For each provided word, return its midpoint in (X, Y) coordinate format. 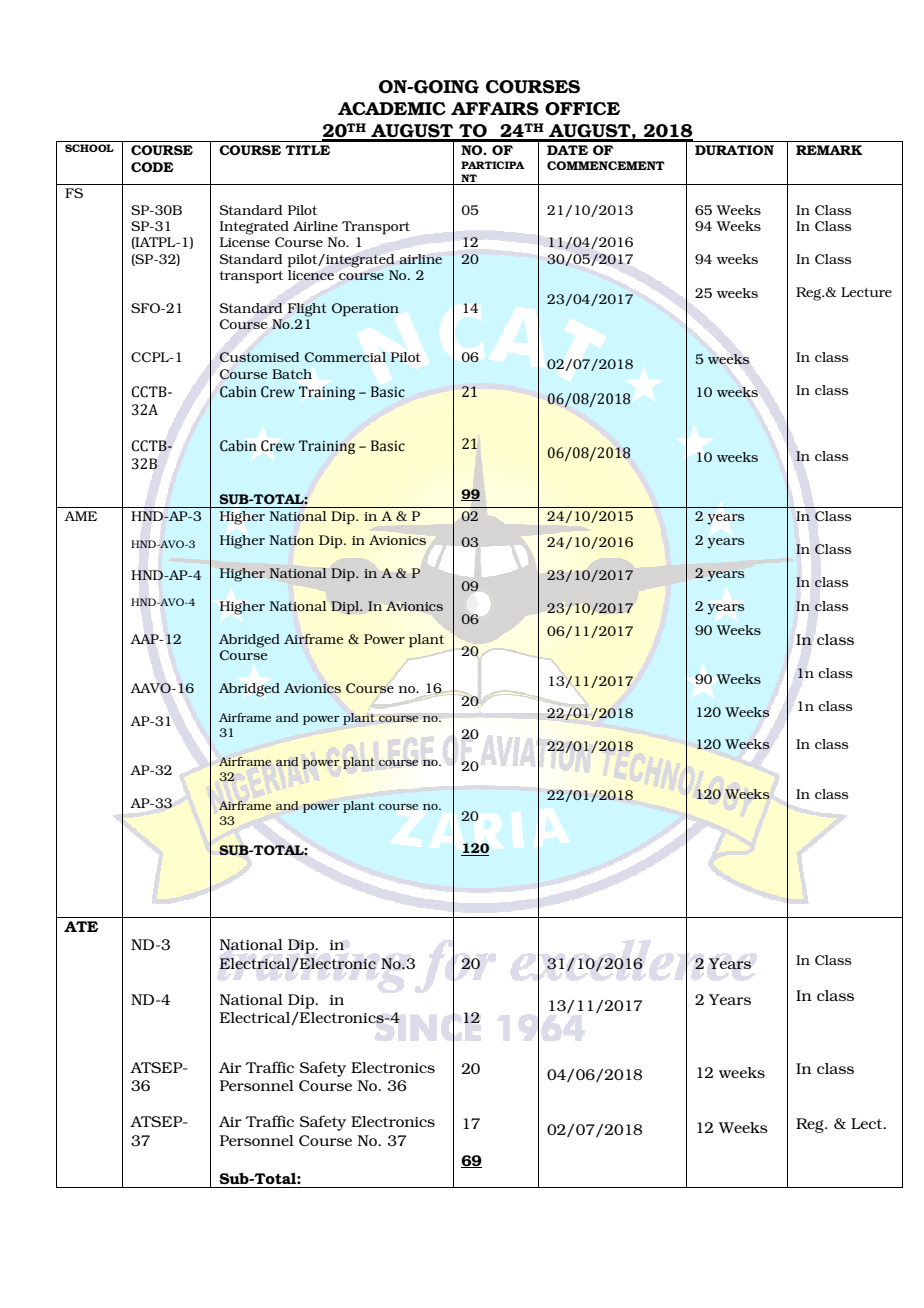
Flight (307, 310)
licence (311, 275)
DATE (567, 150)
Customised (259, 357)
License (245, 242)
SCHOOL (89, 148)
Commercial (345, 357)
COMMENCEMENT (606, 165)
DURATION (734, 150)
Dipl (346, 607)
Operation (365, 310)
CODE (152, 167)
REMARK (829, 150)
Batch (292, 374)
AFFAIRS (495, 109)
